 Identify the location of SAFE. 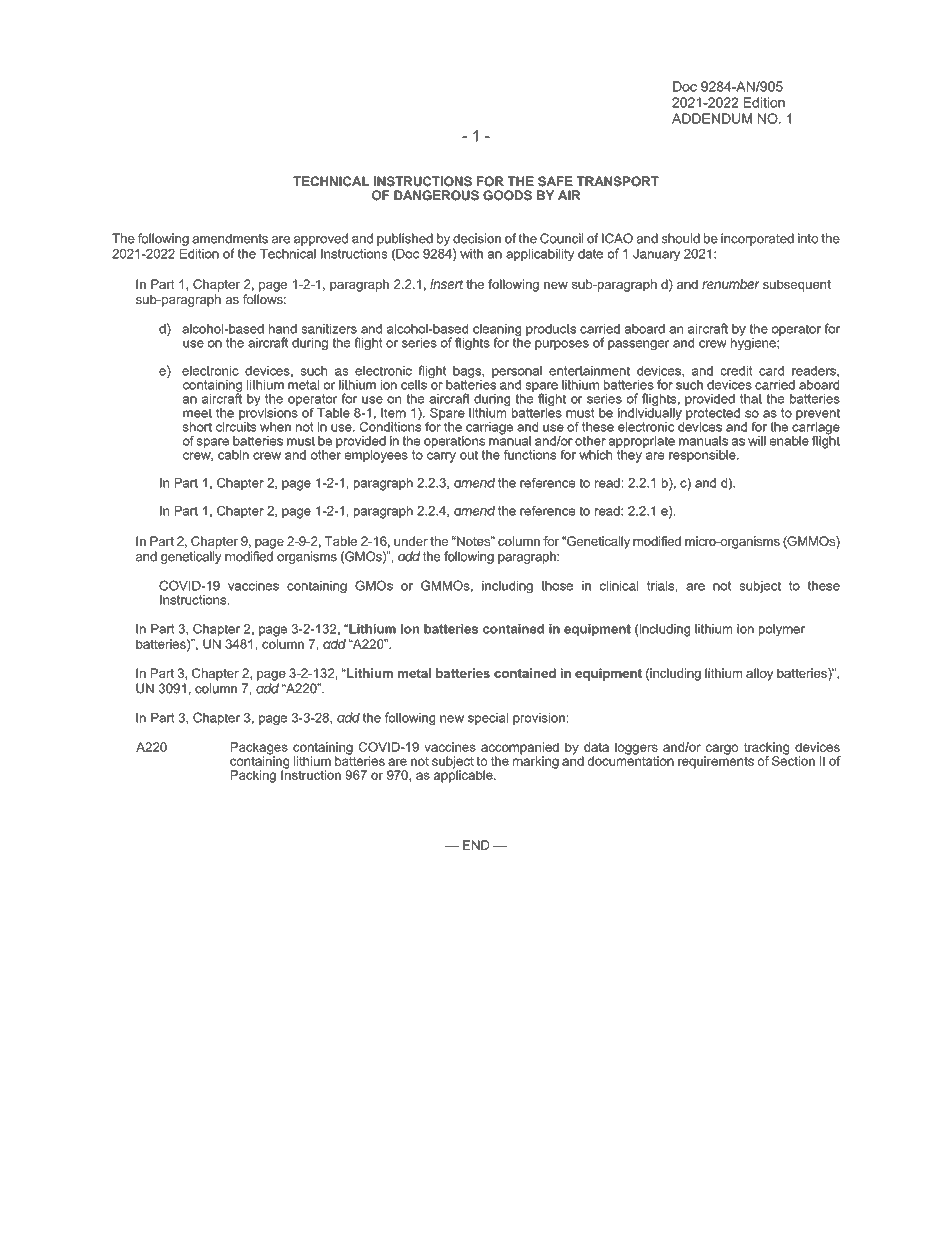
(555, 181).
